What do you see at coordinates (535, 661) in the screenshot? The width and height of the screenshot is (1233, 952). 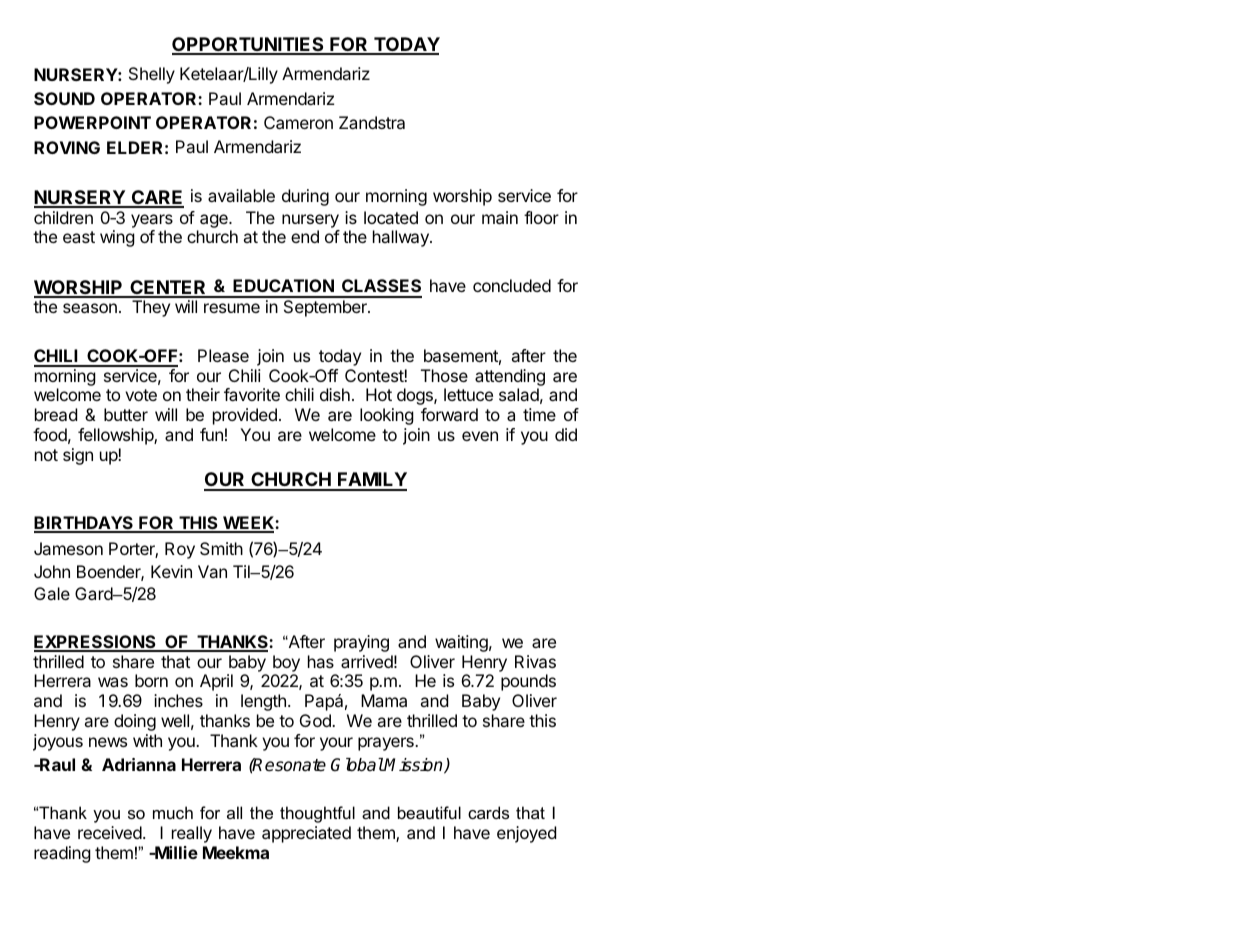 I see `Rivas` at bounding box center [535, 661].
